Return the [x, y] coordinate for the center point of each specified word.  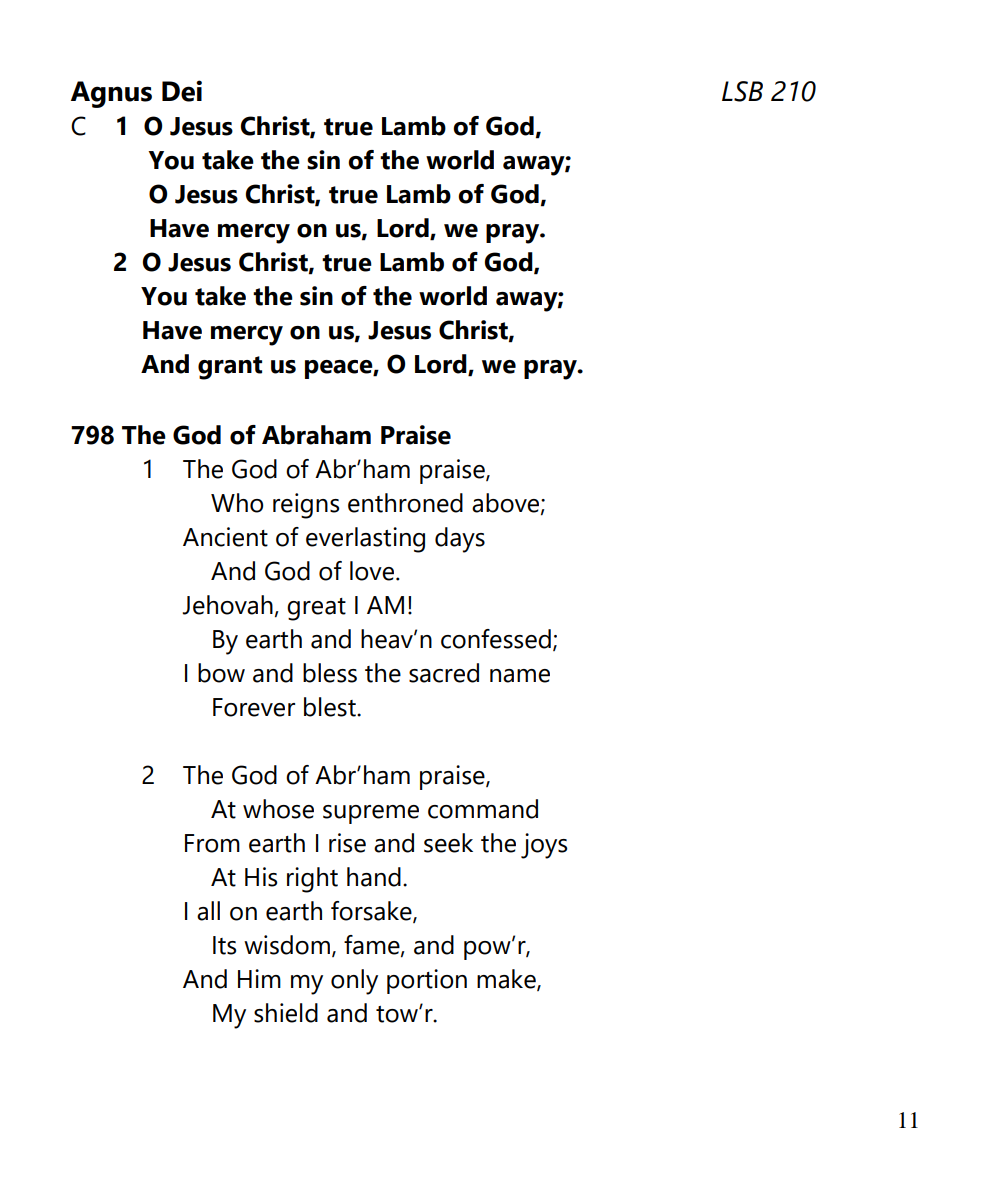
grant [230, 368]
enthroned [405, 503]
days [460, 540]
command [483, 809]
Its [224, 945]
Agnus [111, 94]
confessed [496, 639]
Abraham [316, 435]
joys [544, 846]
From [212, 843]
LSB [742, 91]
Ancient [225, 537]
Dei [182, 91]
